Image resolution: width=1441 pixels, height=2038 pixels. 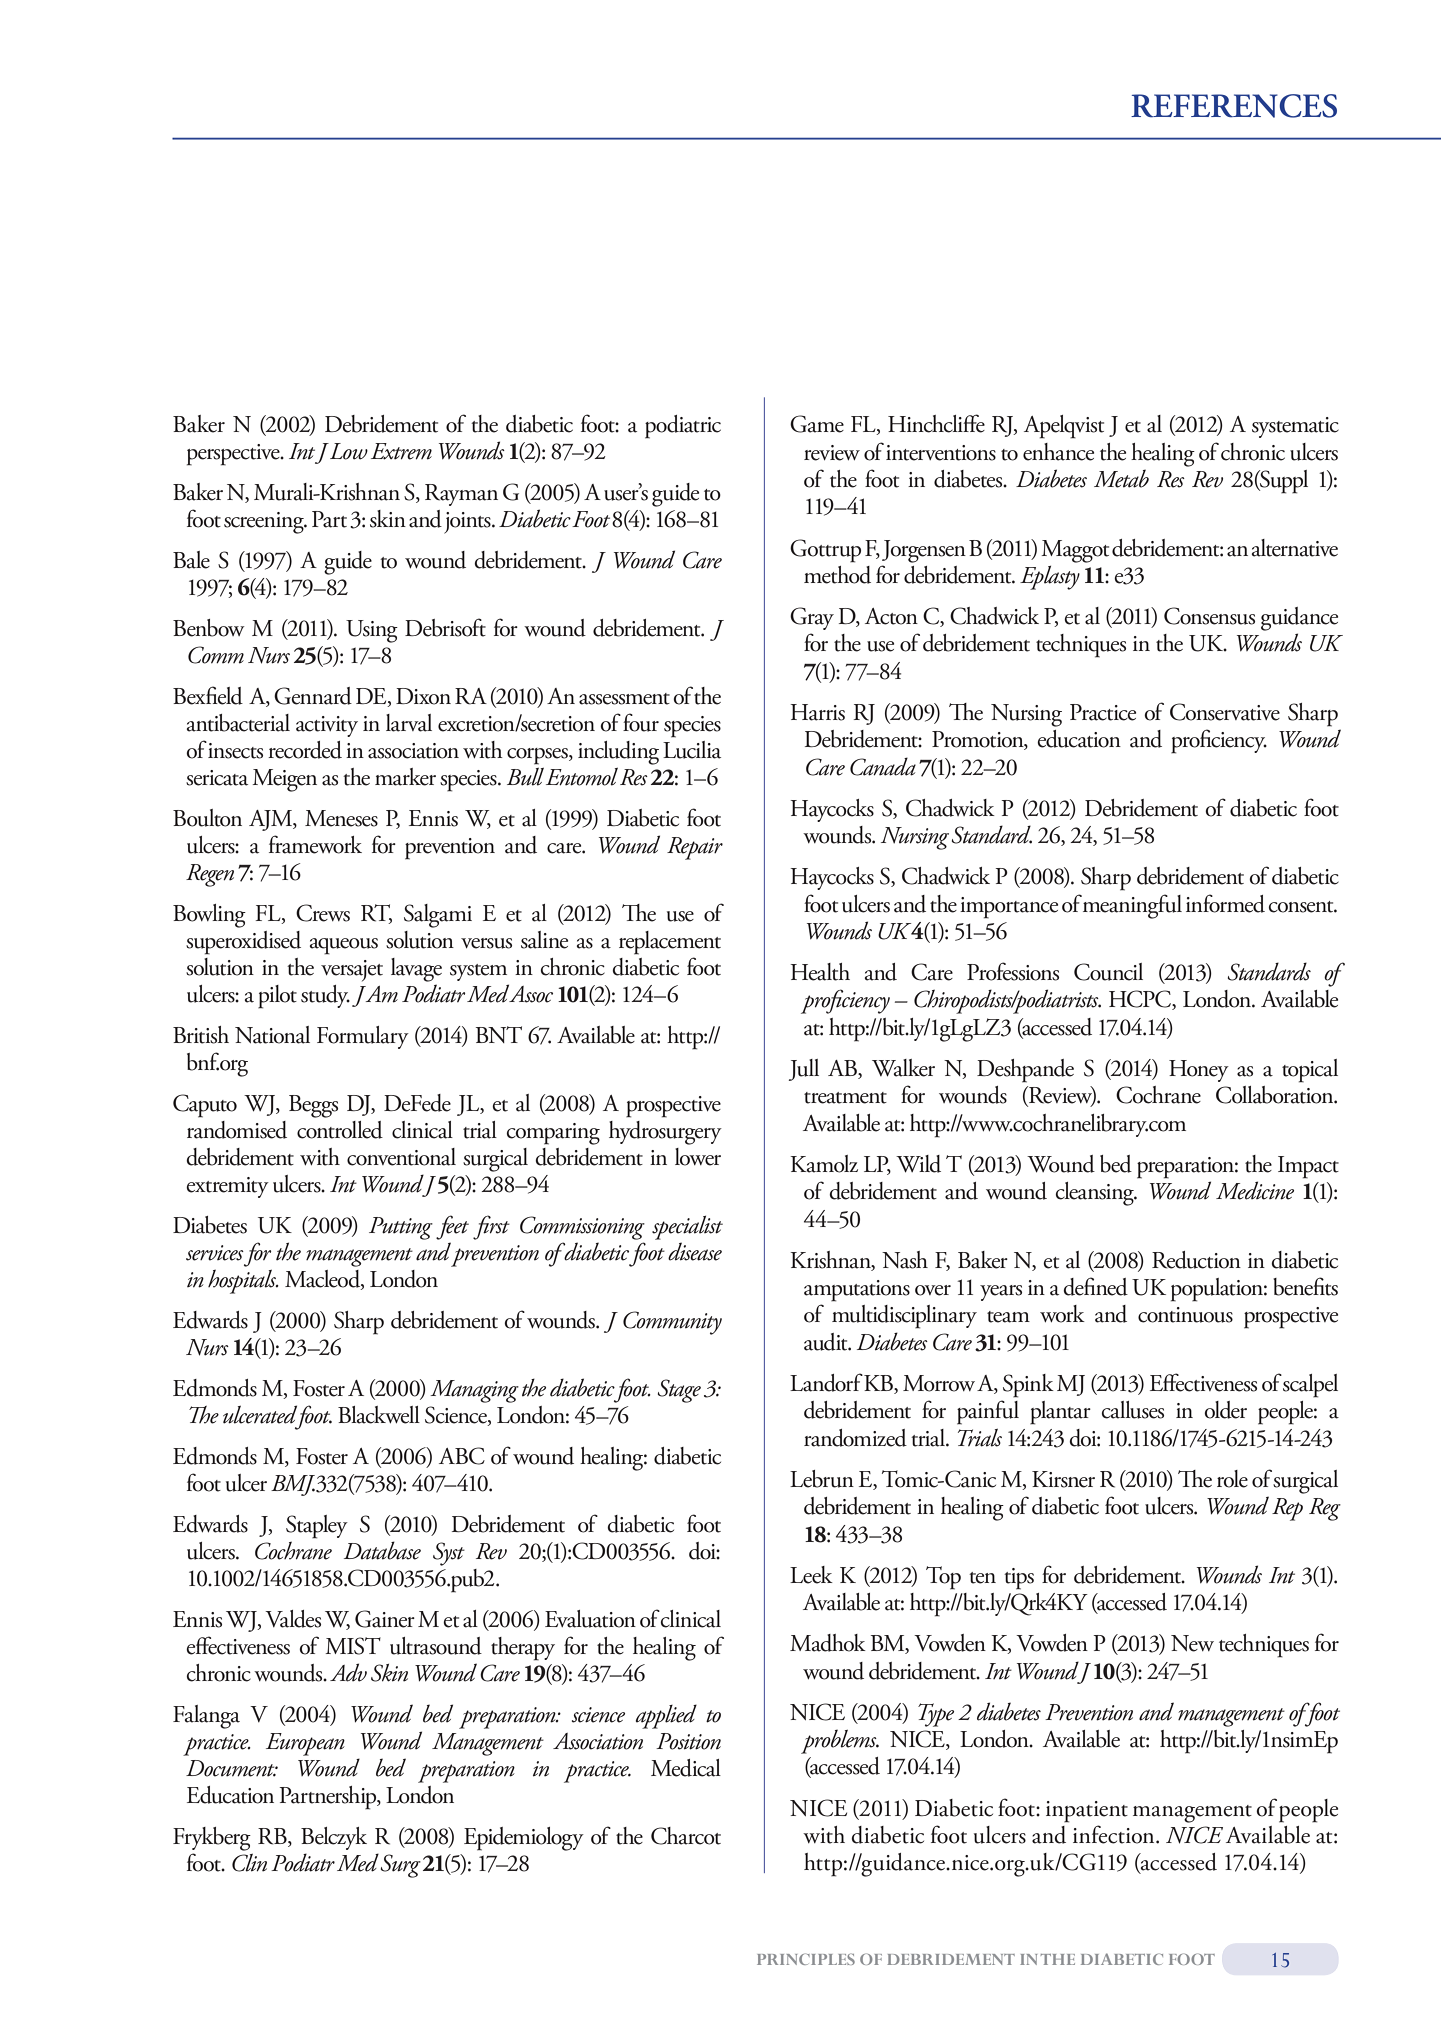 I want to click on informed, so click(x=1225, y=903).
